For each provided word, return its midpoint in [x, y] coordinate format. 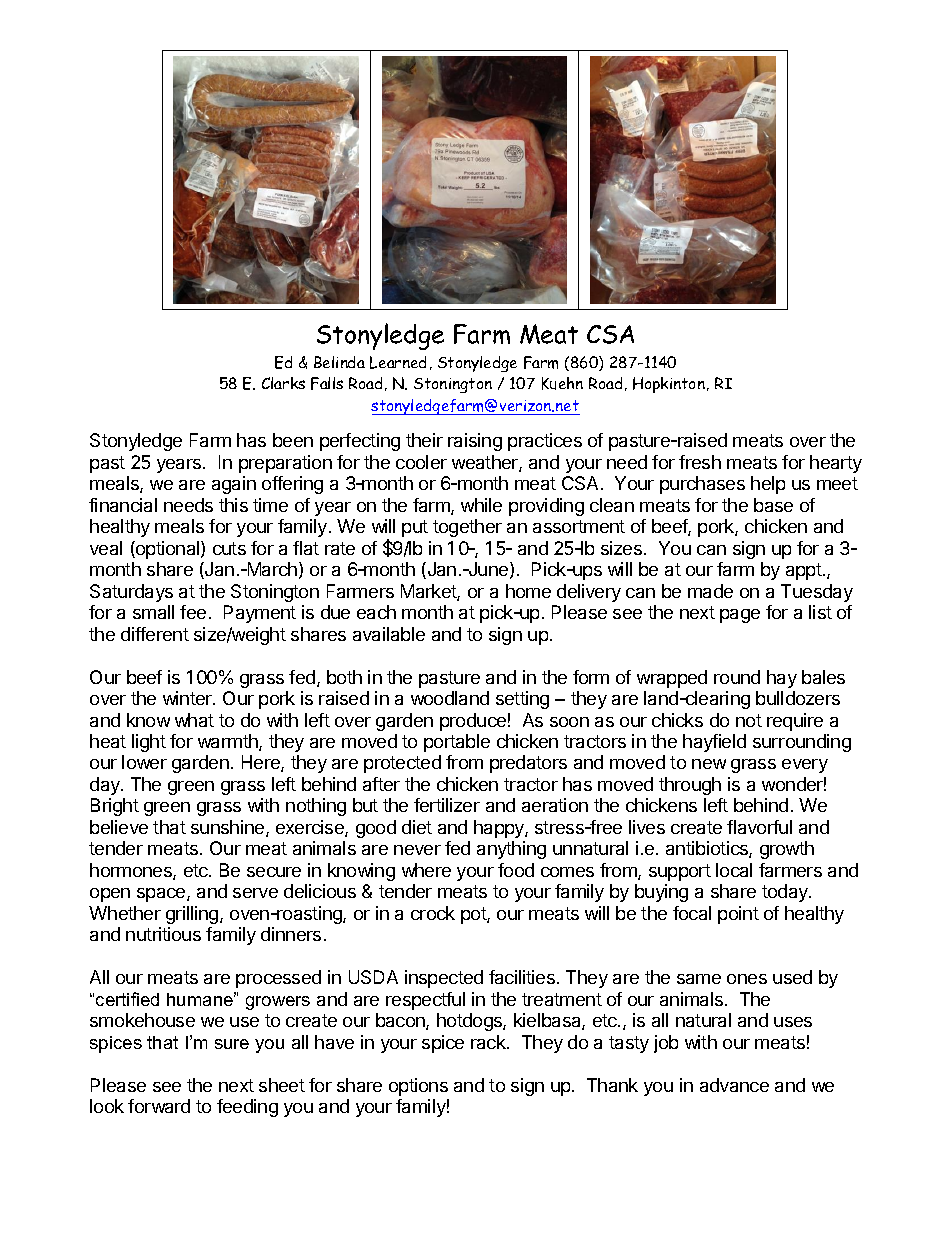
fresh [700, 462]
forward [159, 1106]
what [194, 720]
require [795, 722]
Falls [327, 383]
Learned [398, 362]
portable [457, 743]
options [418, 1087]
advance [734, 1085]
